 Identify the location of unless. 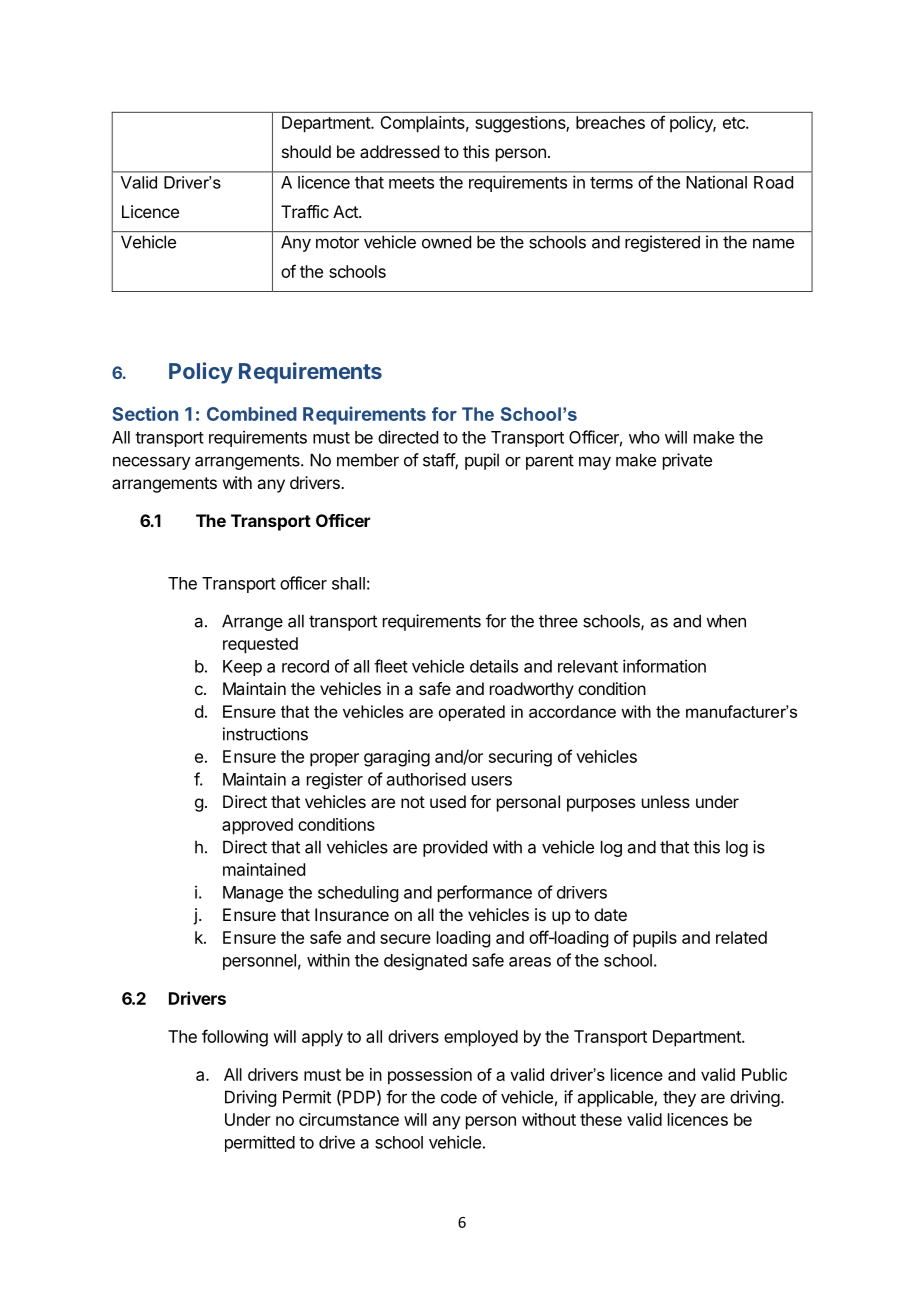
(666, 801).
